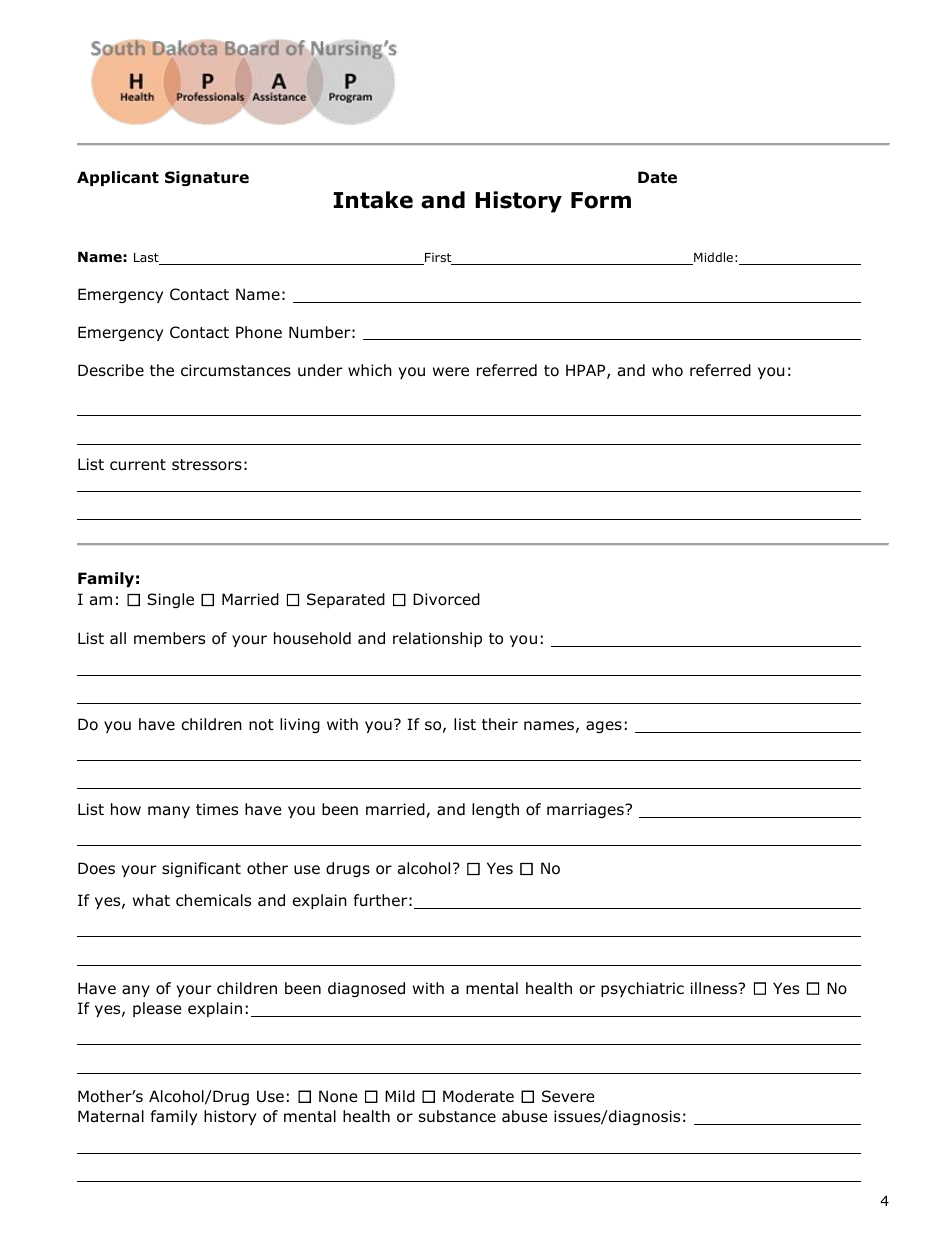 This image has height=1233, width=952. I want to click on Intake, so click(373, 200).
